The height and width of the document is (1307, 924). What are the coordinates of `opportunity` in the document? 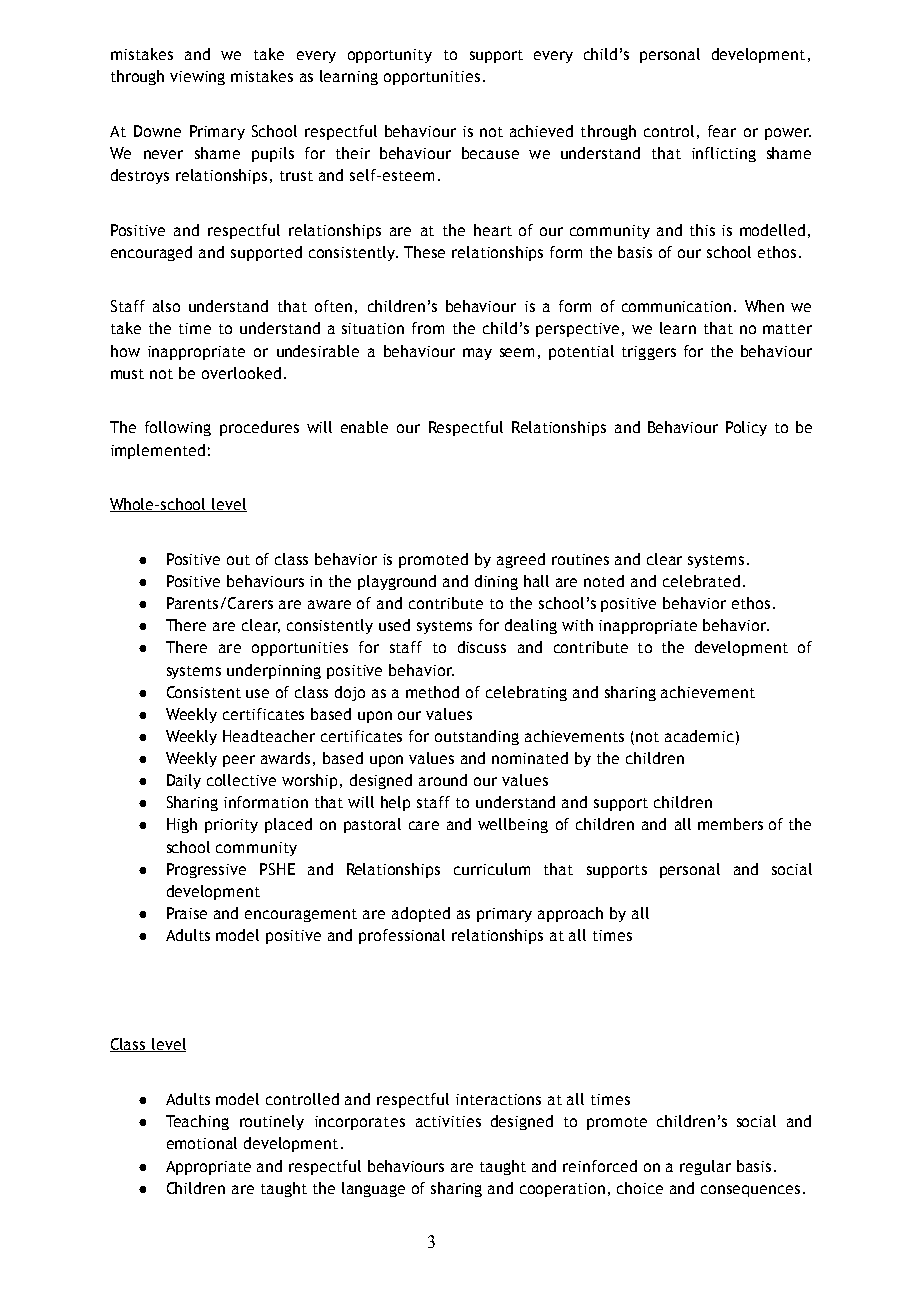 It's located at (390, 56).
